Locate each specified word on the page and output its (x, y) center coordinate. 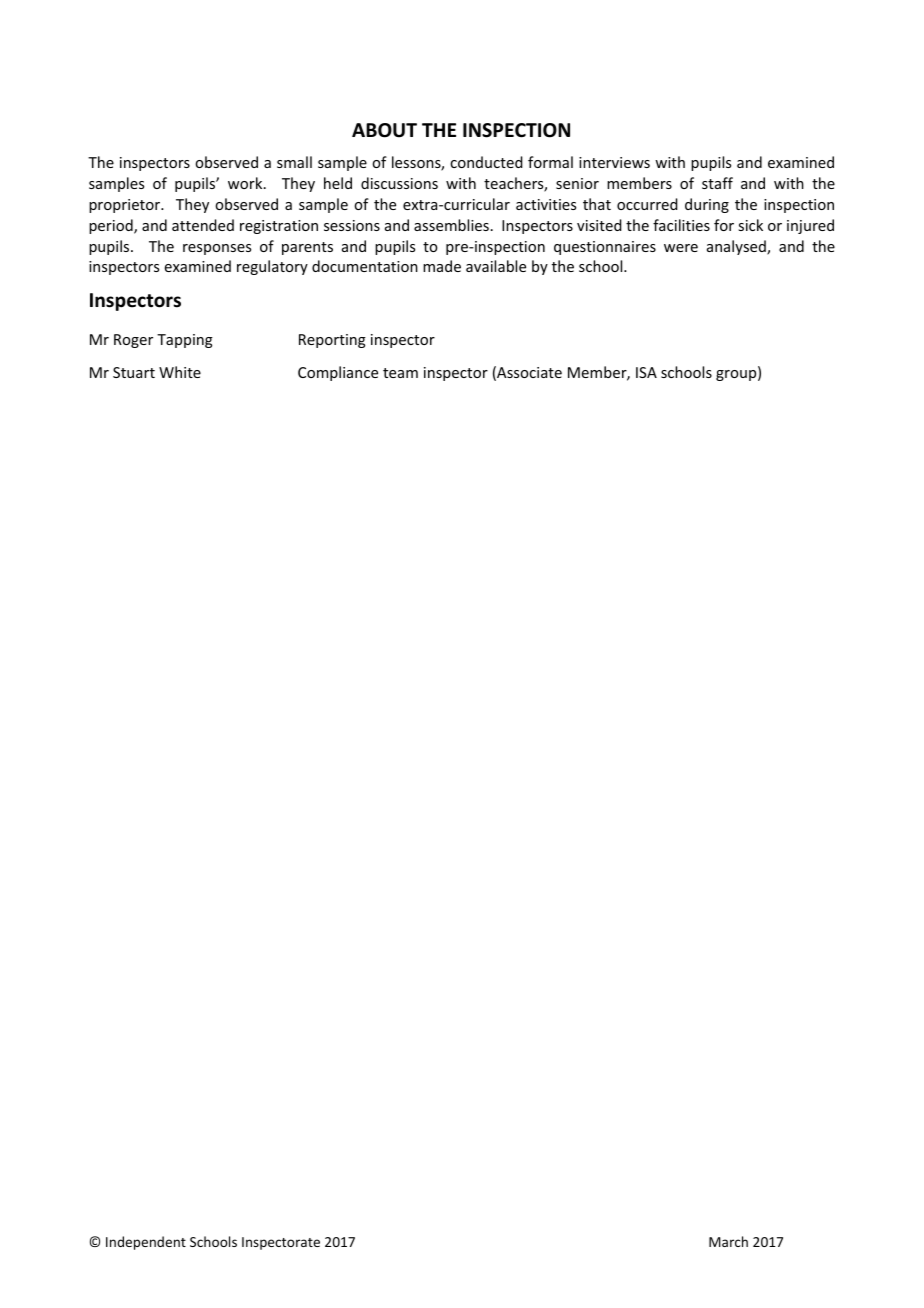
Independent (146, 1243)
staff (717, 183)
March (728, 1241)
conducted (486, 162)
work (246, 183)
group (737, 375)
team (400, 373)
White (180, 372)
